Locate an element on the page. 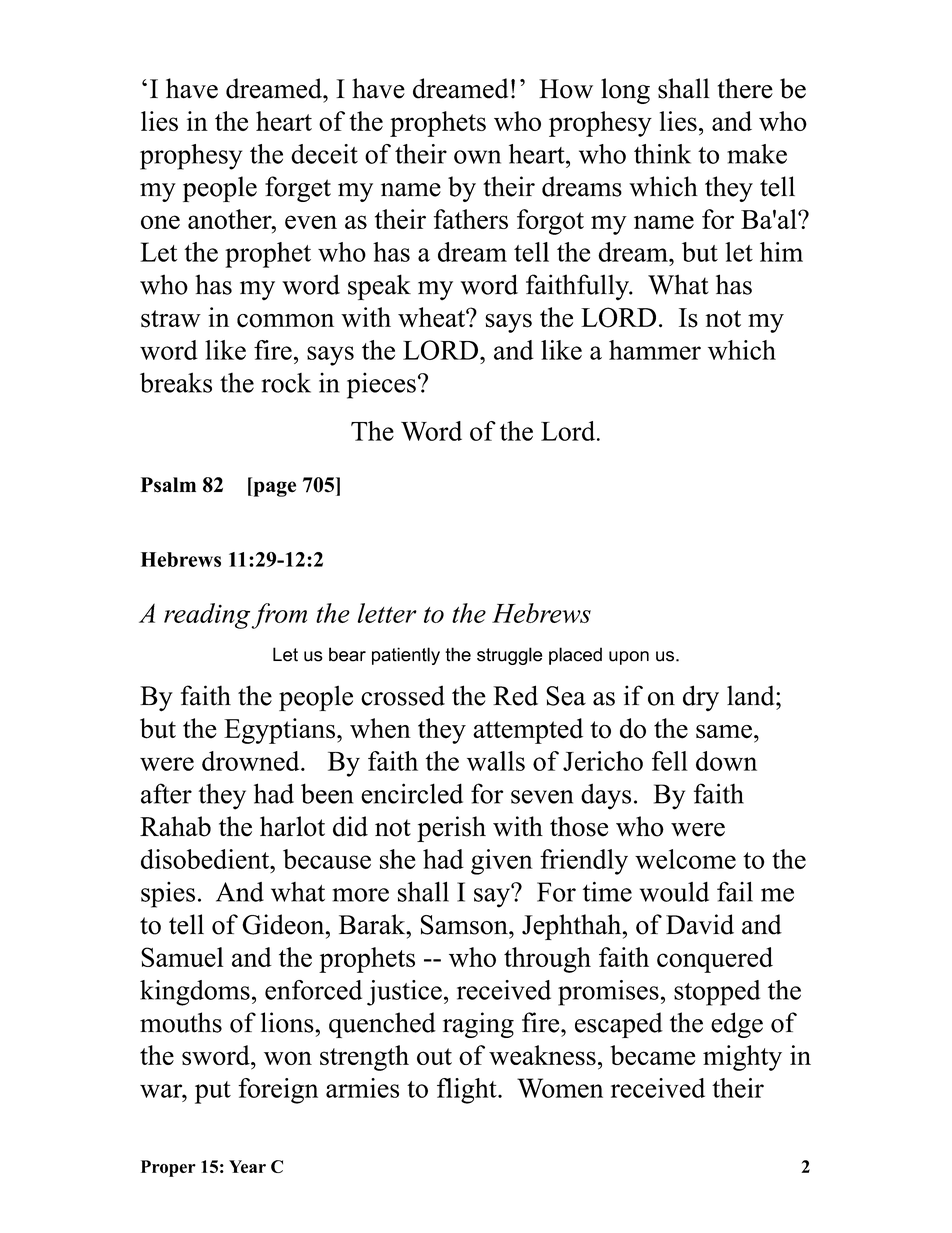  deceit is located at coordinates (324, 154).
